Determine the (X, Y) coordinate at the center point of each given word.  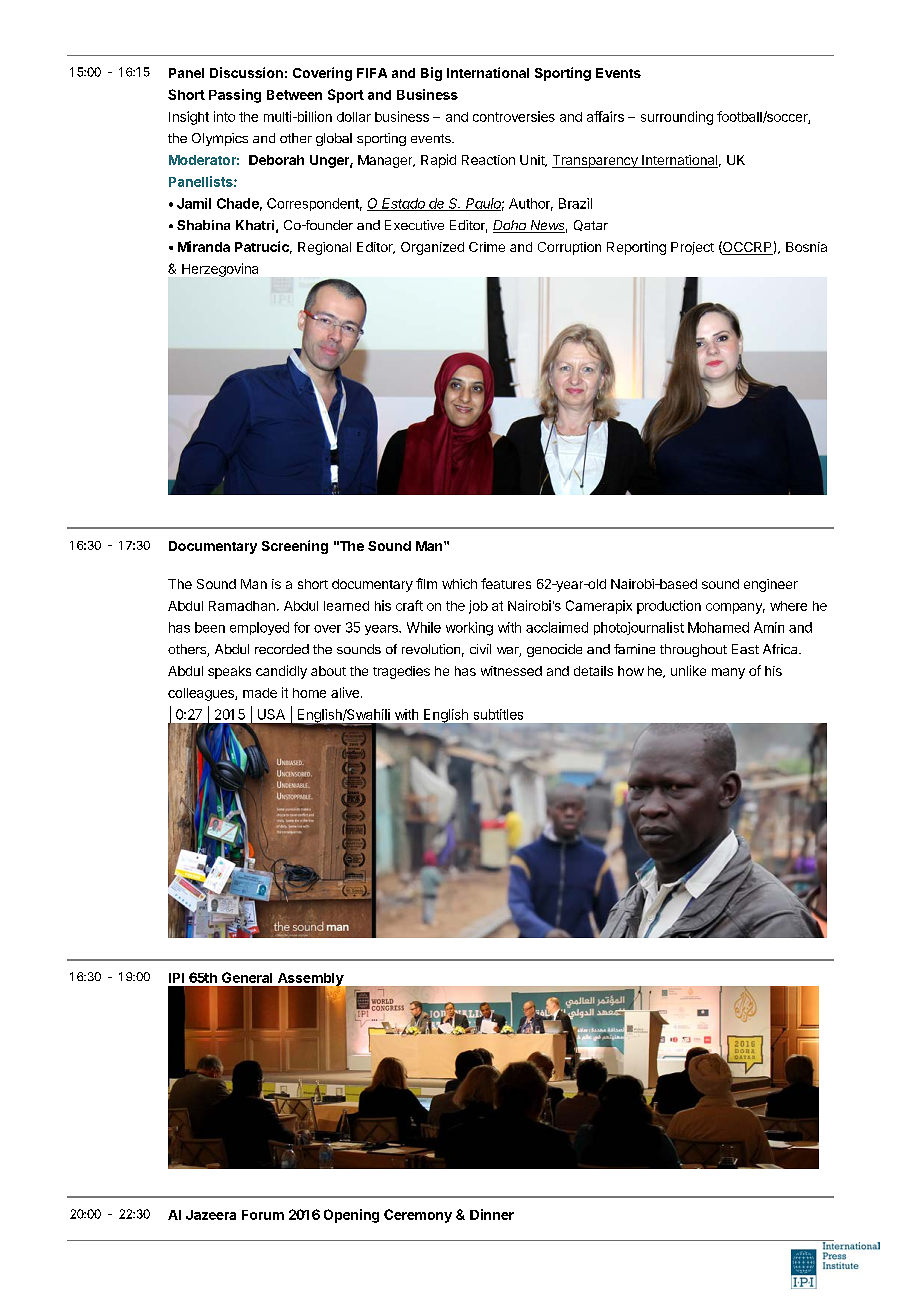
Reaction (488, 160)
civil (480, 649)
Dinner (492, 1214)
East (745, 649)
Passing (235, 96)
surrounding (677, 118)
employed (259, 628)
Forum (263, 1215)
